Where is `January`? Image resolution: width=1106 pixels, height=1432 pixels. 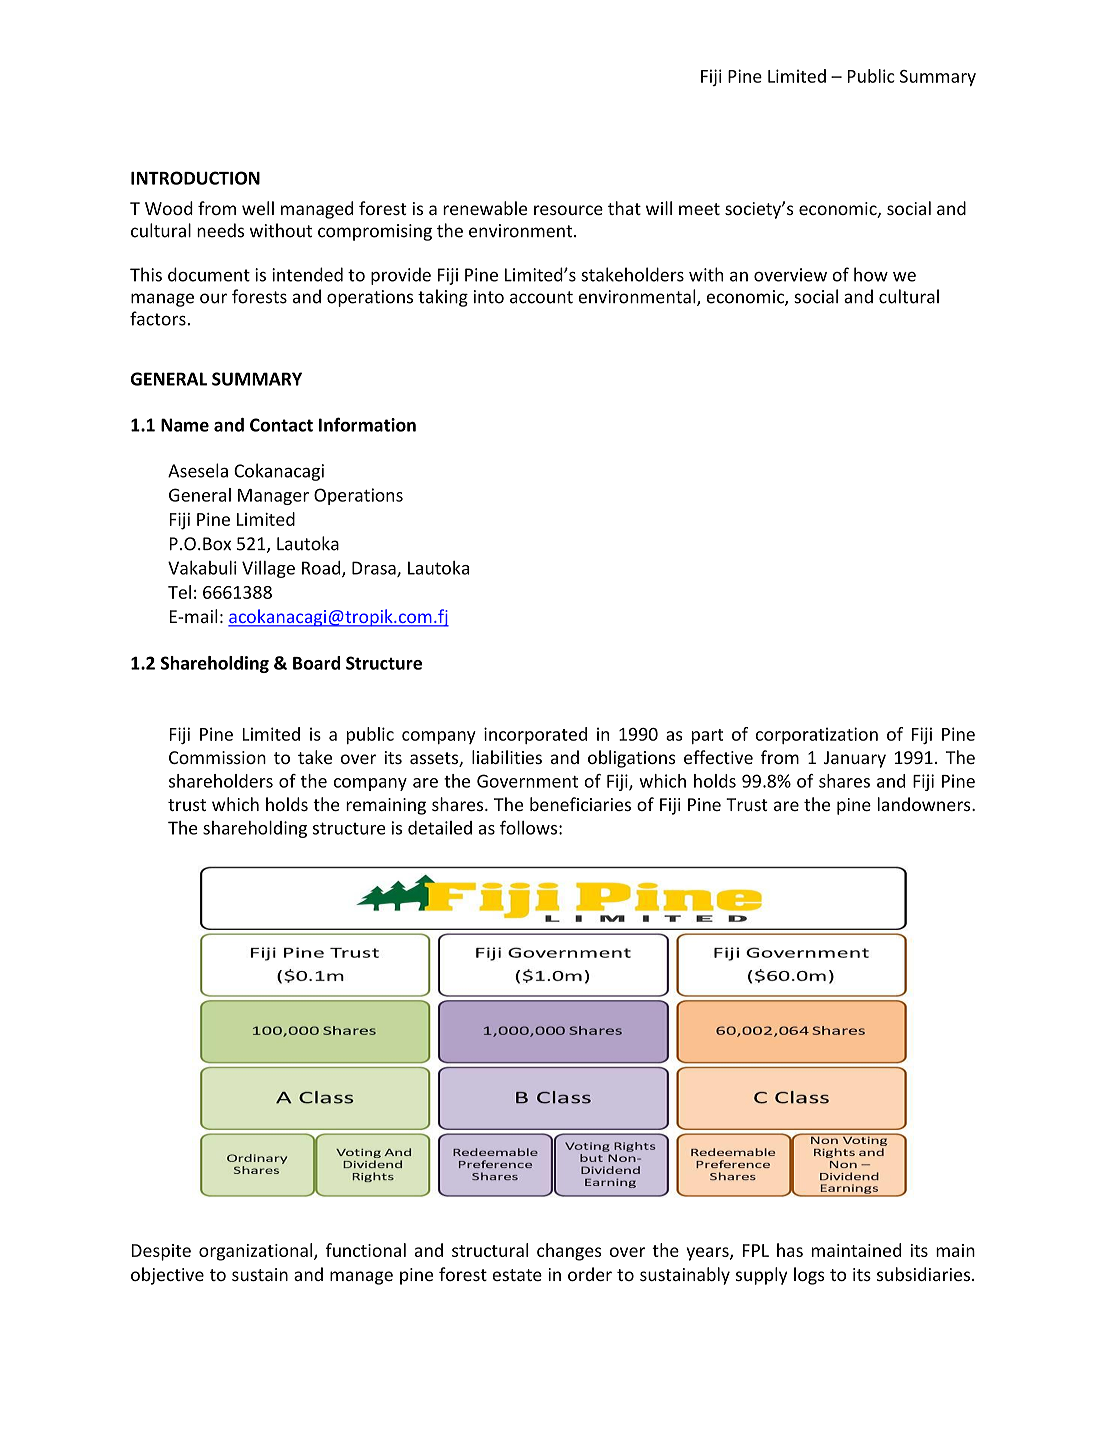 January is located at coordinates (855, 759).
